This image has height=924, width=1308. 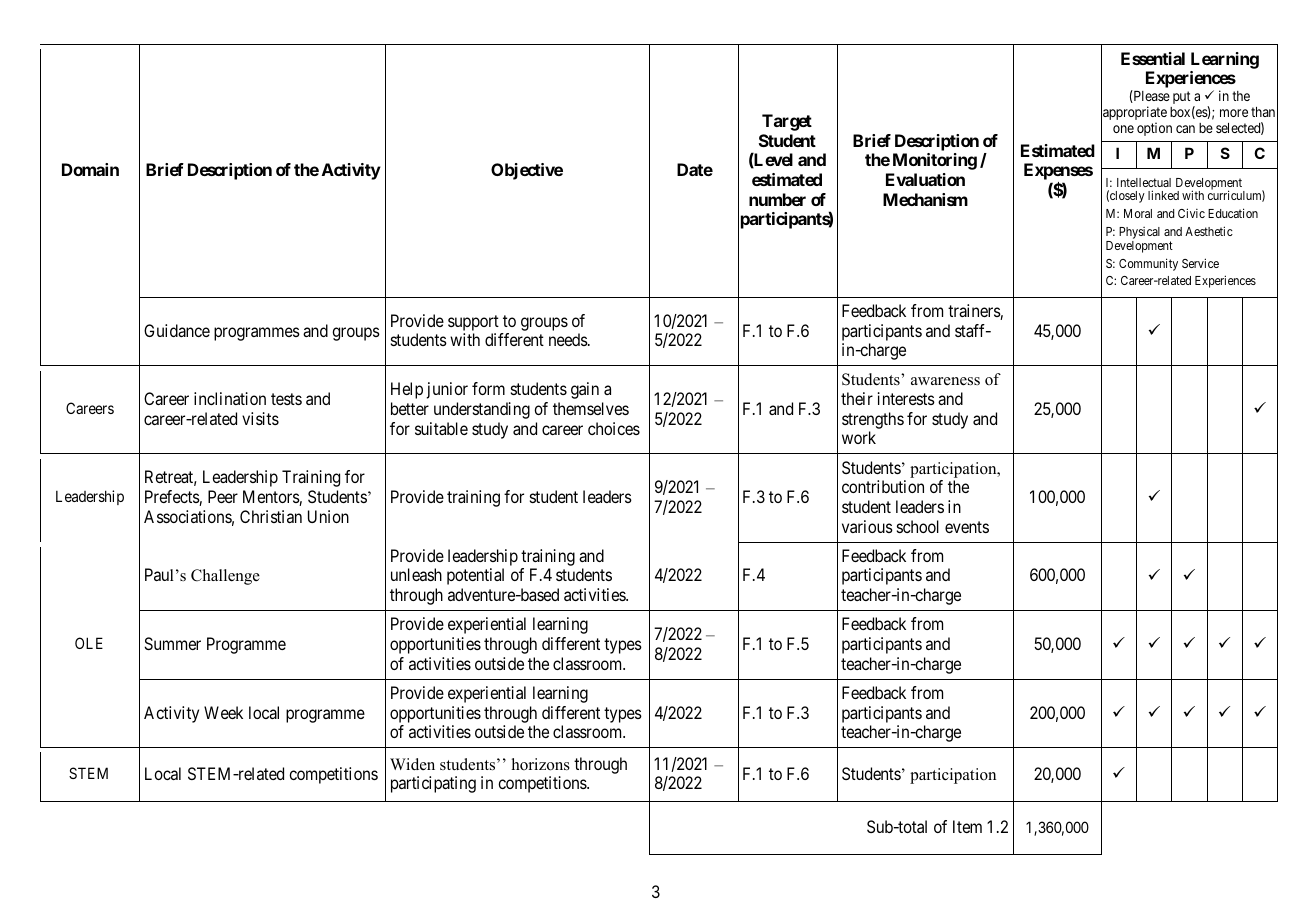 What do you see at coordinates (90, 169) in the image?
I see `Domain` at bounding box center [90, 169].
